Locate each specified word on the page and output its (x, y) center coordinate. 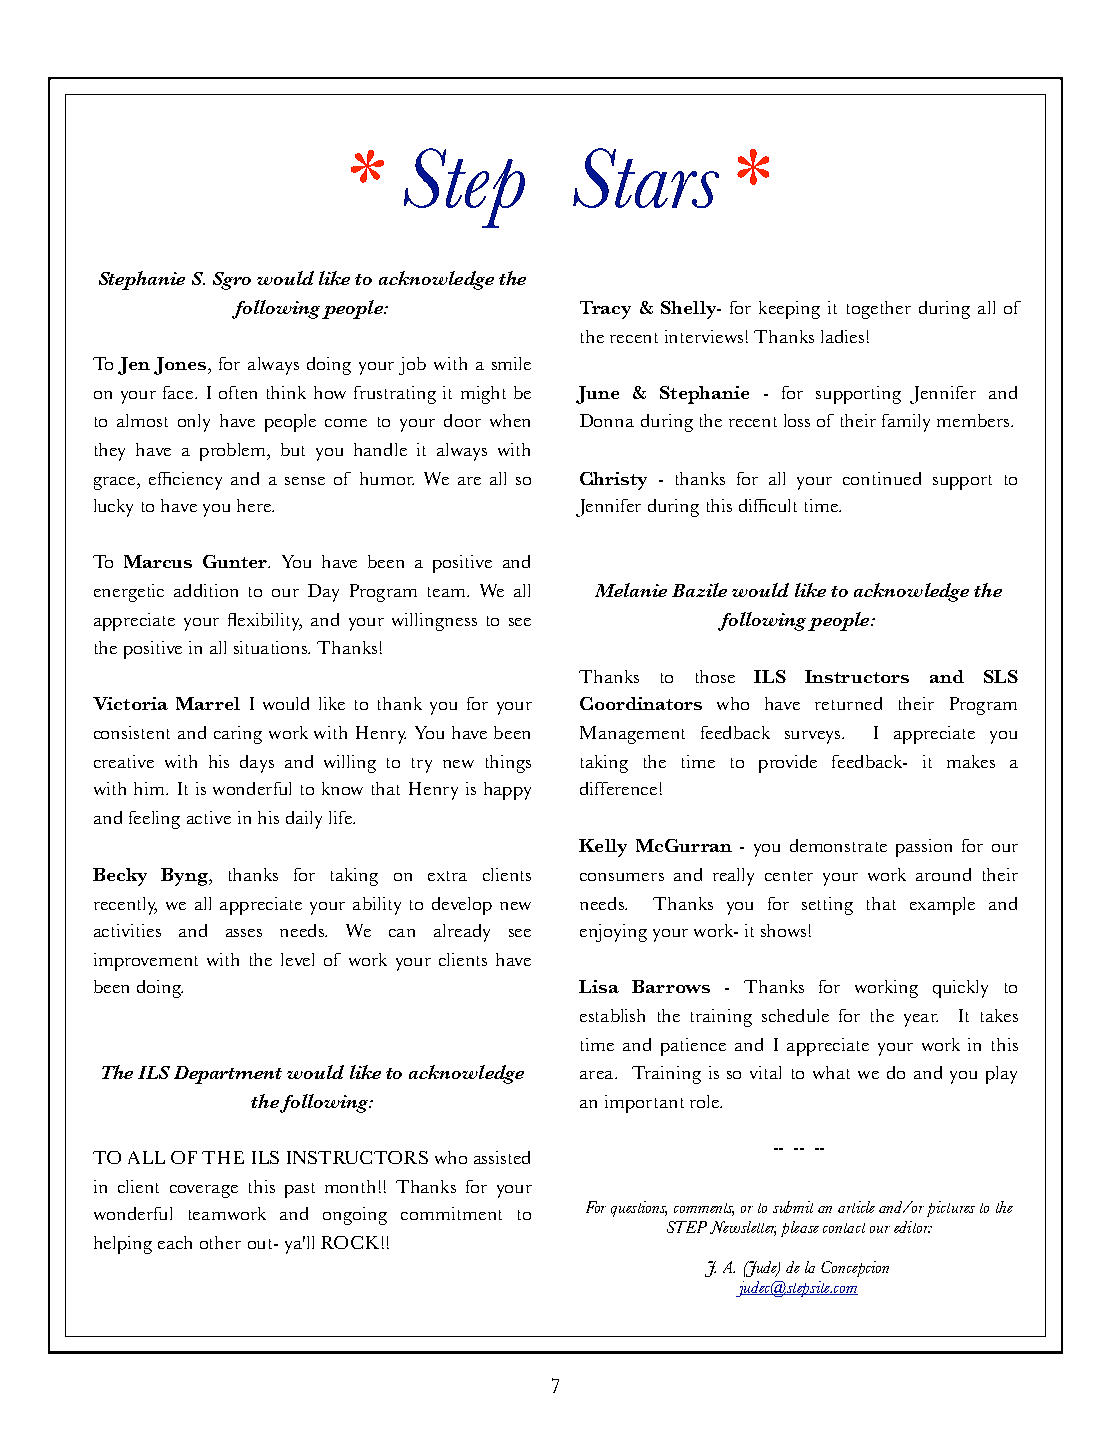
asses (244, 933)
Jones (180, 366)
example (942, 906)
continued (882, 478)
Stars (646, 178)
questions (639, 1209)
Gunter (236, 561)
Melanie (631, 590)
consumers (622, 877)
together (879, 310)
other (220, 1242)
